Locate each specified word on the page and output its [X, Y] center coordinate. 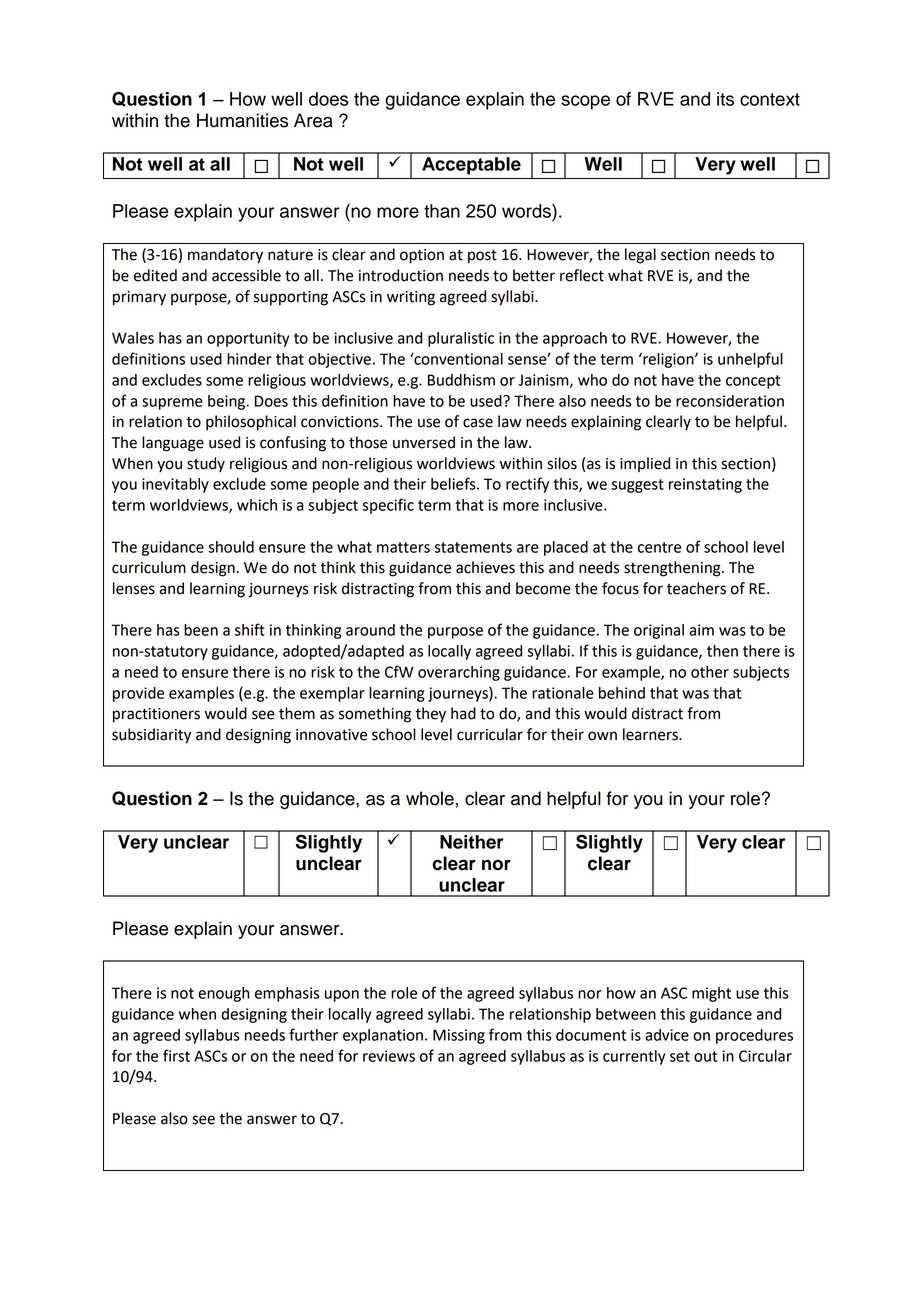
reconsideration [730, 401]
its [725, 99]
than [442, 211]
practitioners [156, 715]
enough [223, 994]
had [463, 713]
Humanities [242, 120]
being [228, 402]
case [478, 423]
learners [651, 734]
